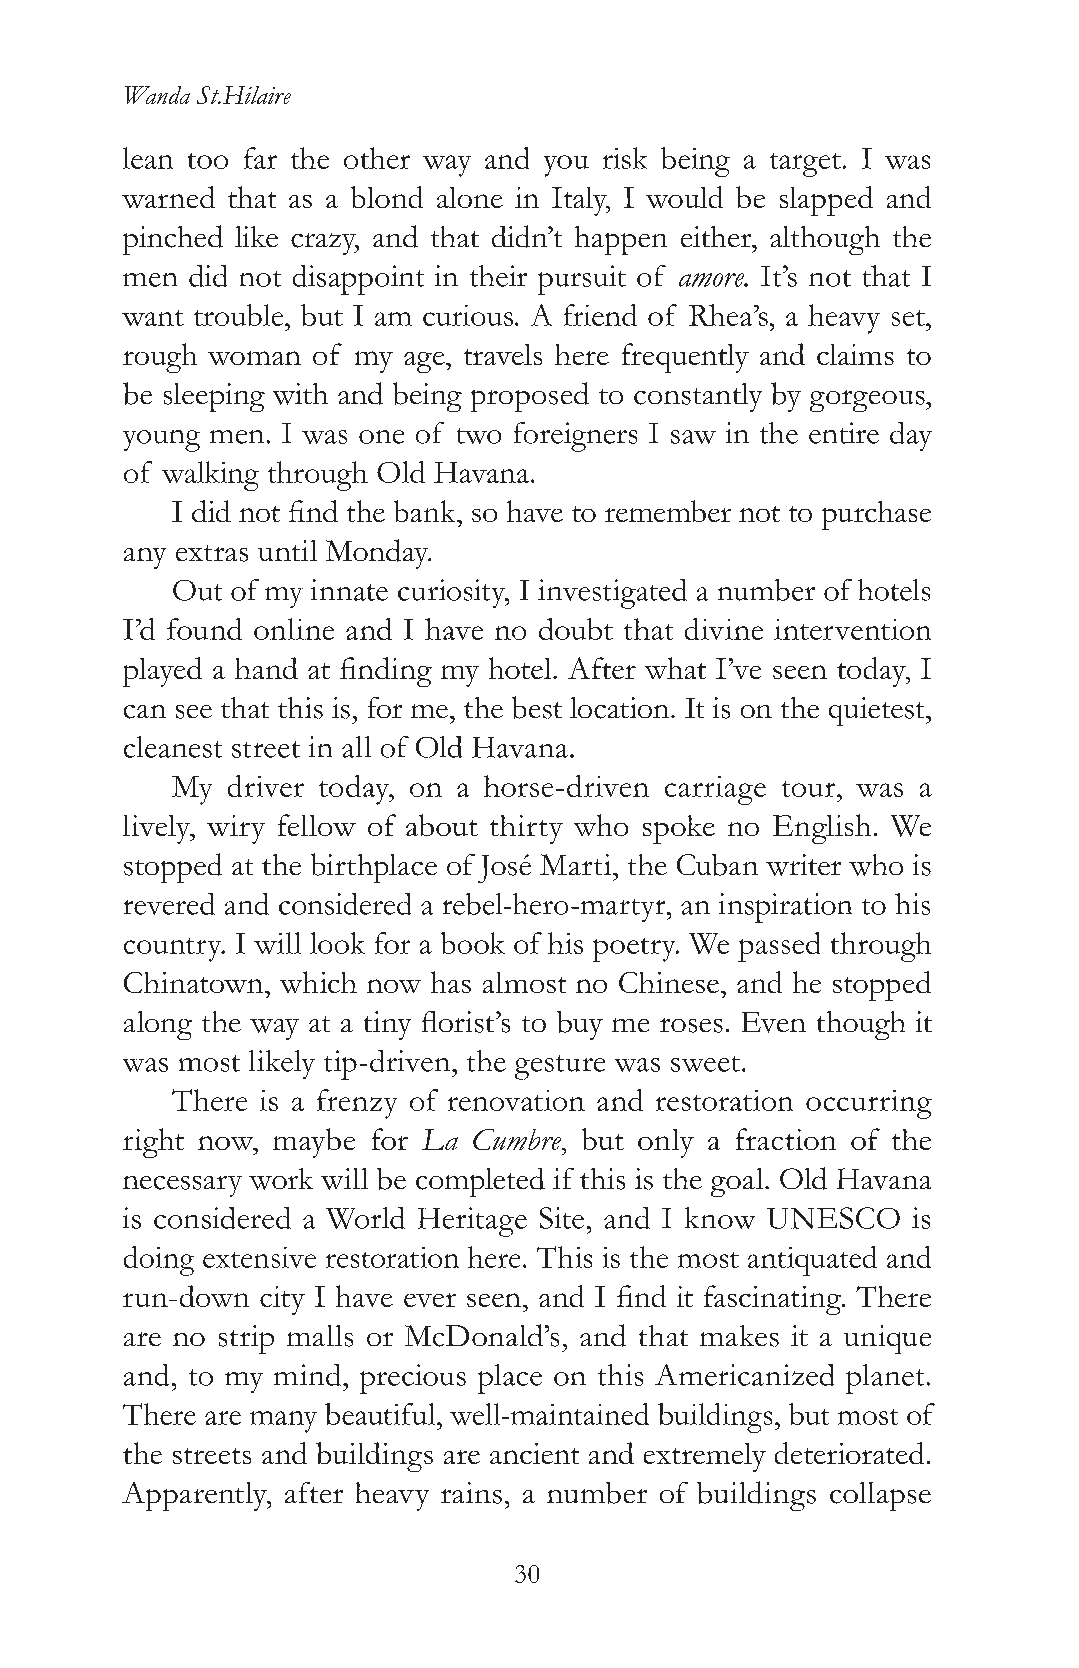 Image resolution: width=1079 pixels, height=1668 pixels. What do you see at coordinates (283, 1422) in the screenshot?
I see `many` at bounding box center [283, 1422].
